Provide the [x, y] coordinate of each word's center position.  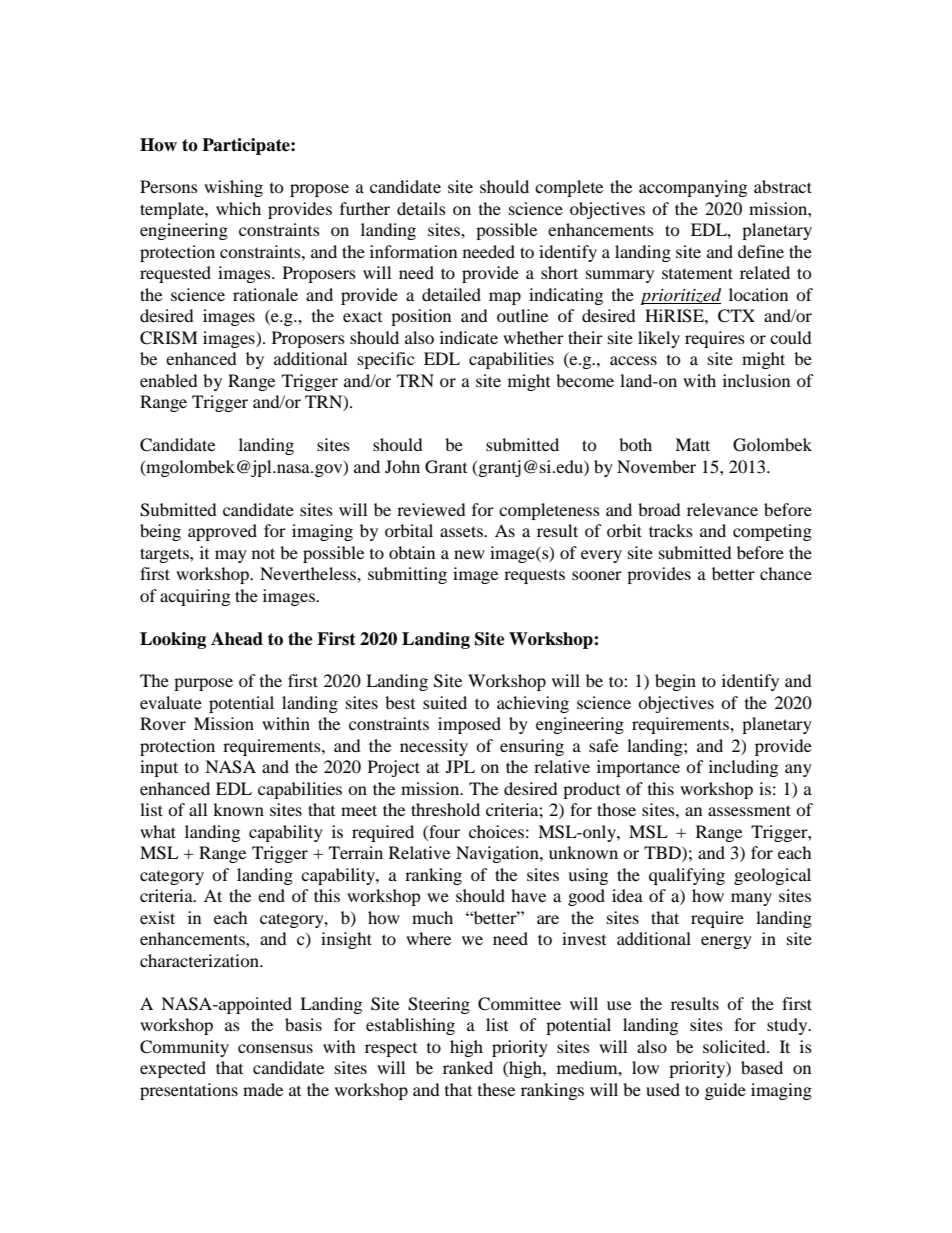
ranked [468, 1067]
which [238, 208]
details [421, 208]
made [263, 1089]
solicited [735, 1046]
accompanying [693, 188]
